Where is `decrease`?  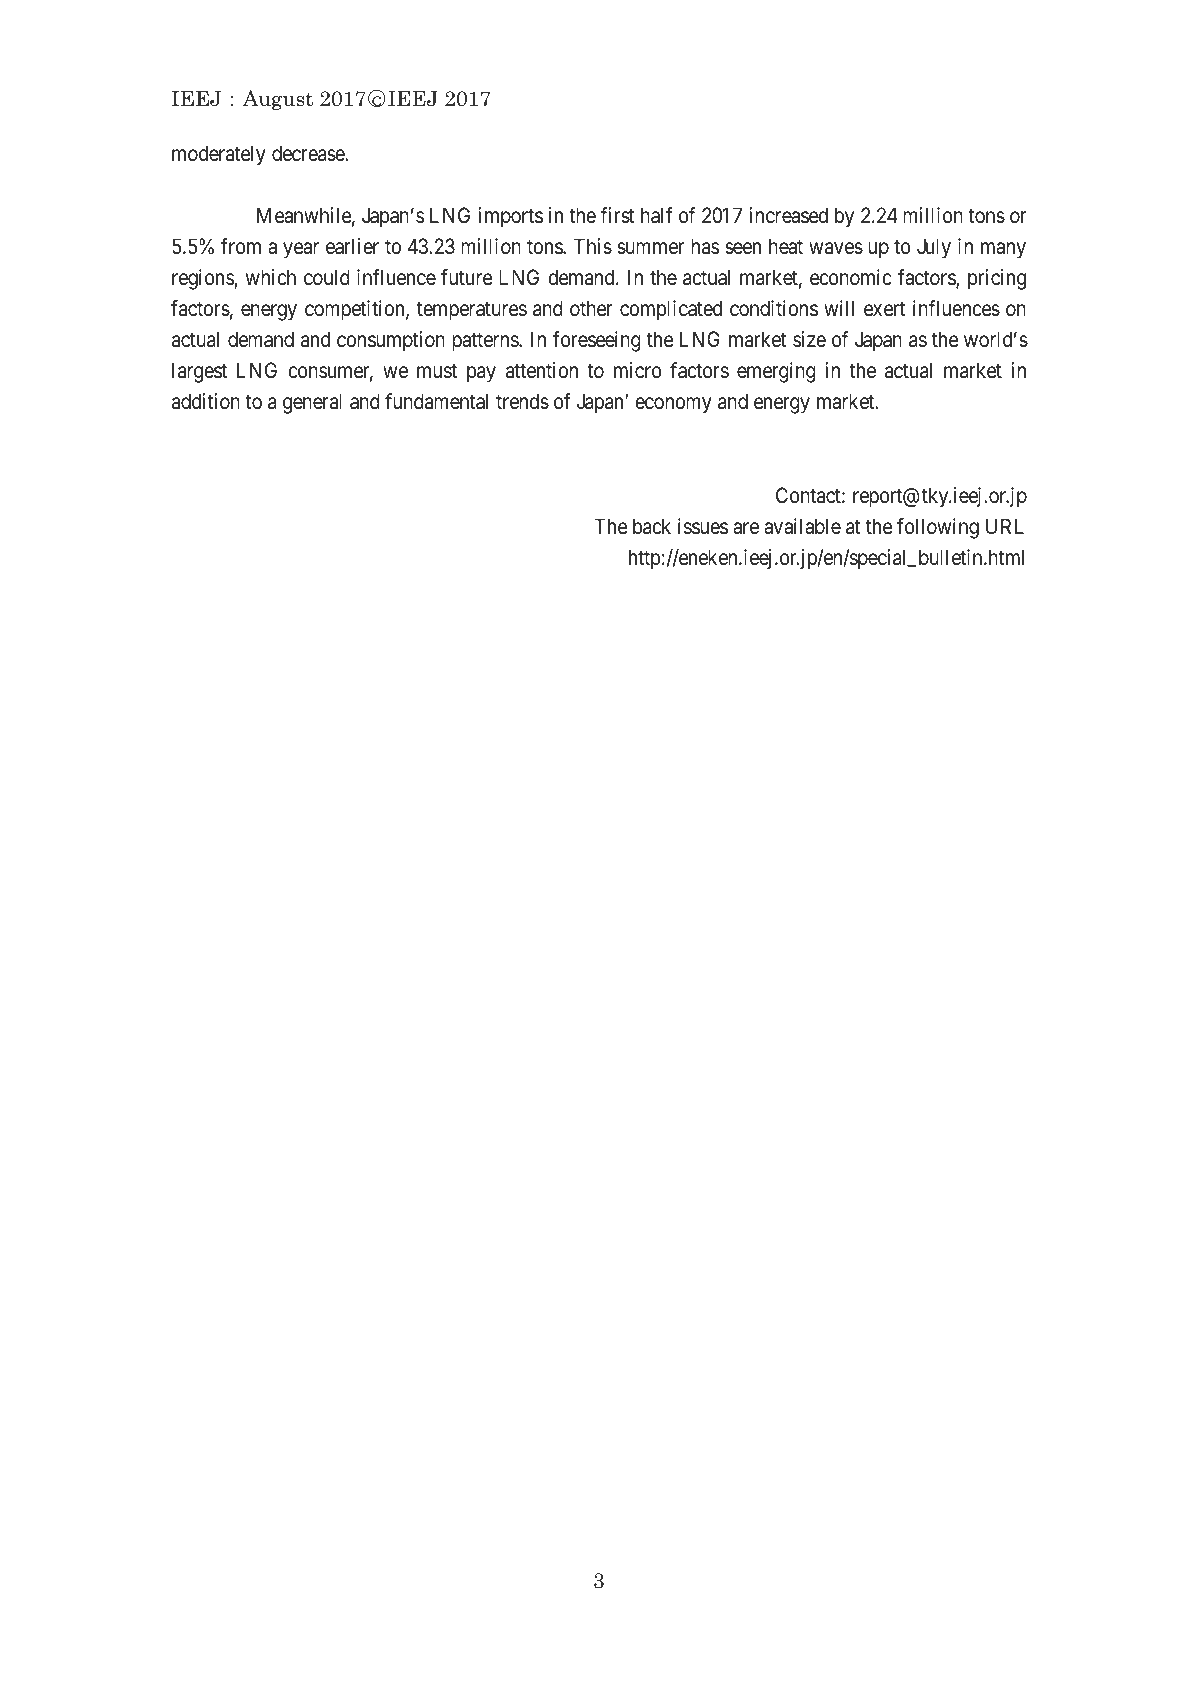
decrease is located at coordinates (308, 153).
